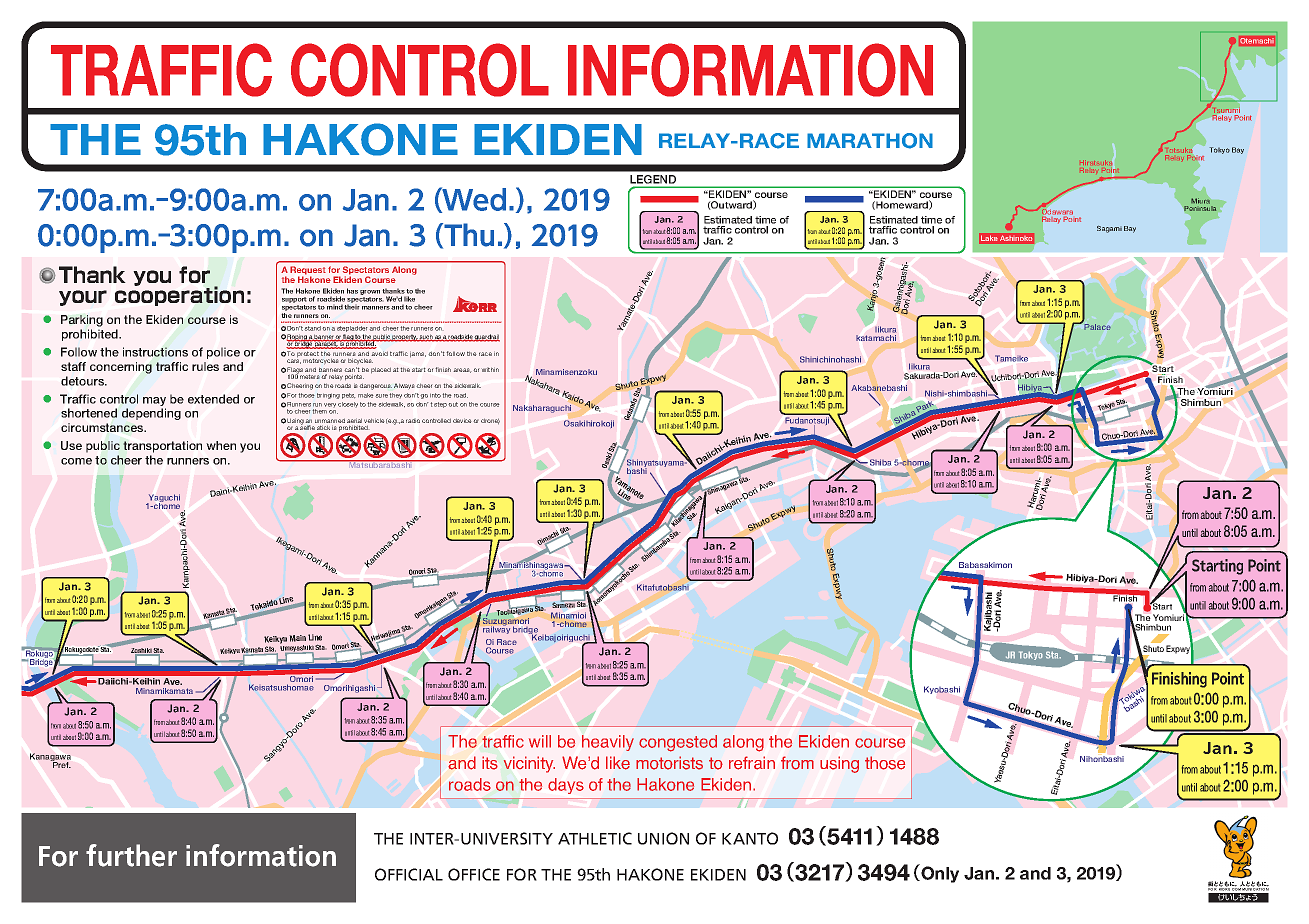 This image has height=924, width=1309. I want to click on Palace, so click(1097, 327).
